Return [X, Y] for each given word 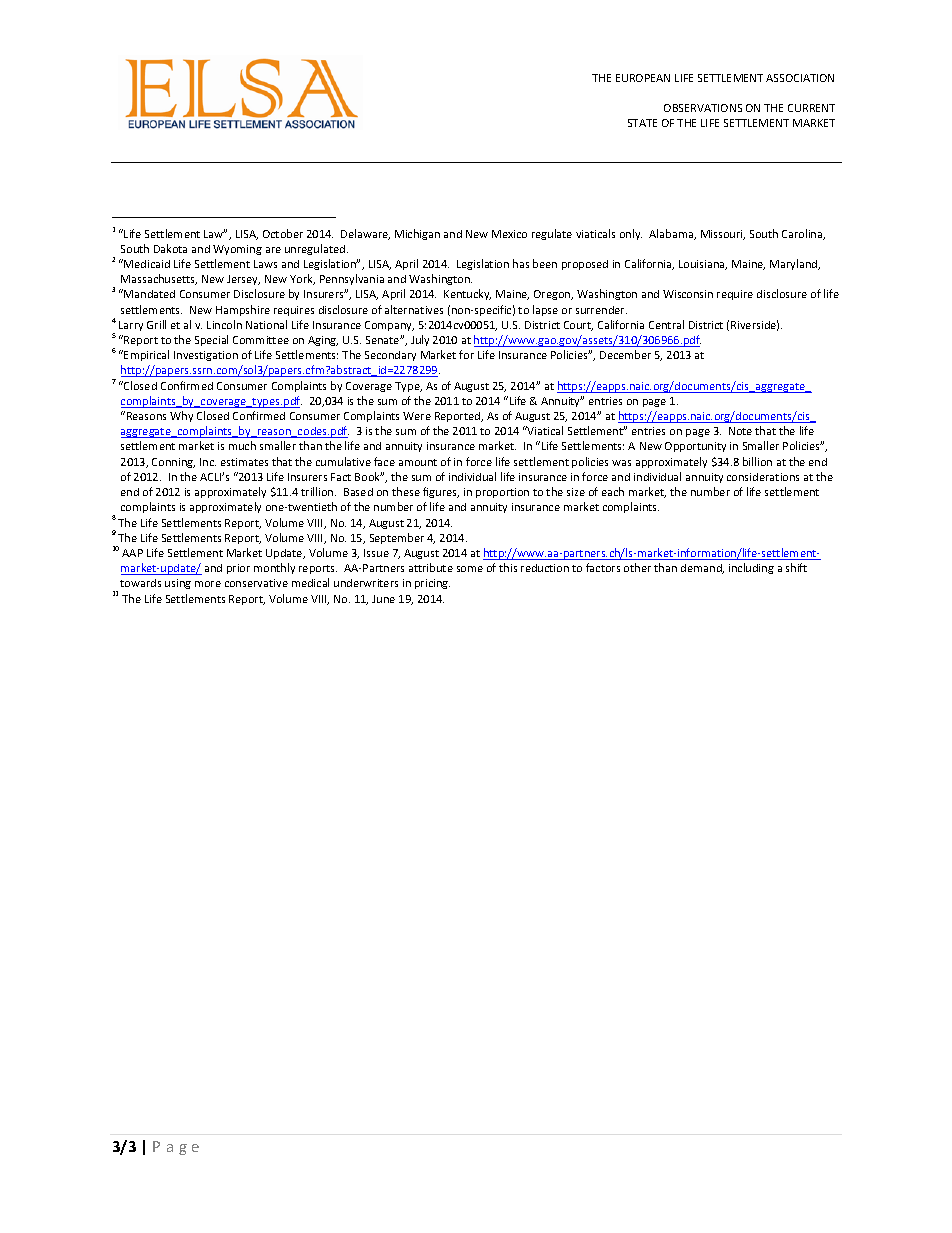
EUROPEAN [643, 78]
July [420, 340]
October [283, 233]
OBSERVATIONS [703, 108]
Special [211, 340]
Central [666, 324]
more [208, 584]
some [470, 569]
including [751, 568]
